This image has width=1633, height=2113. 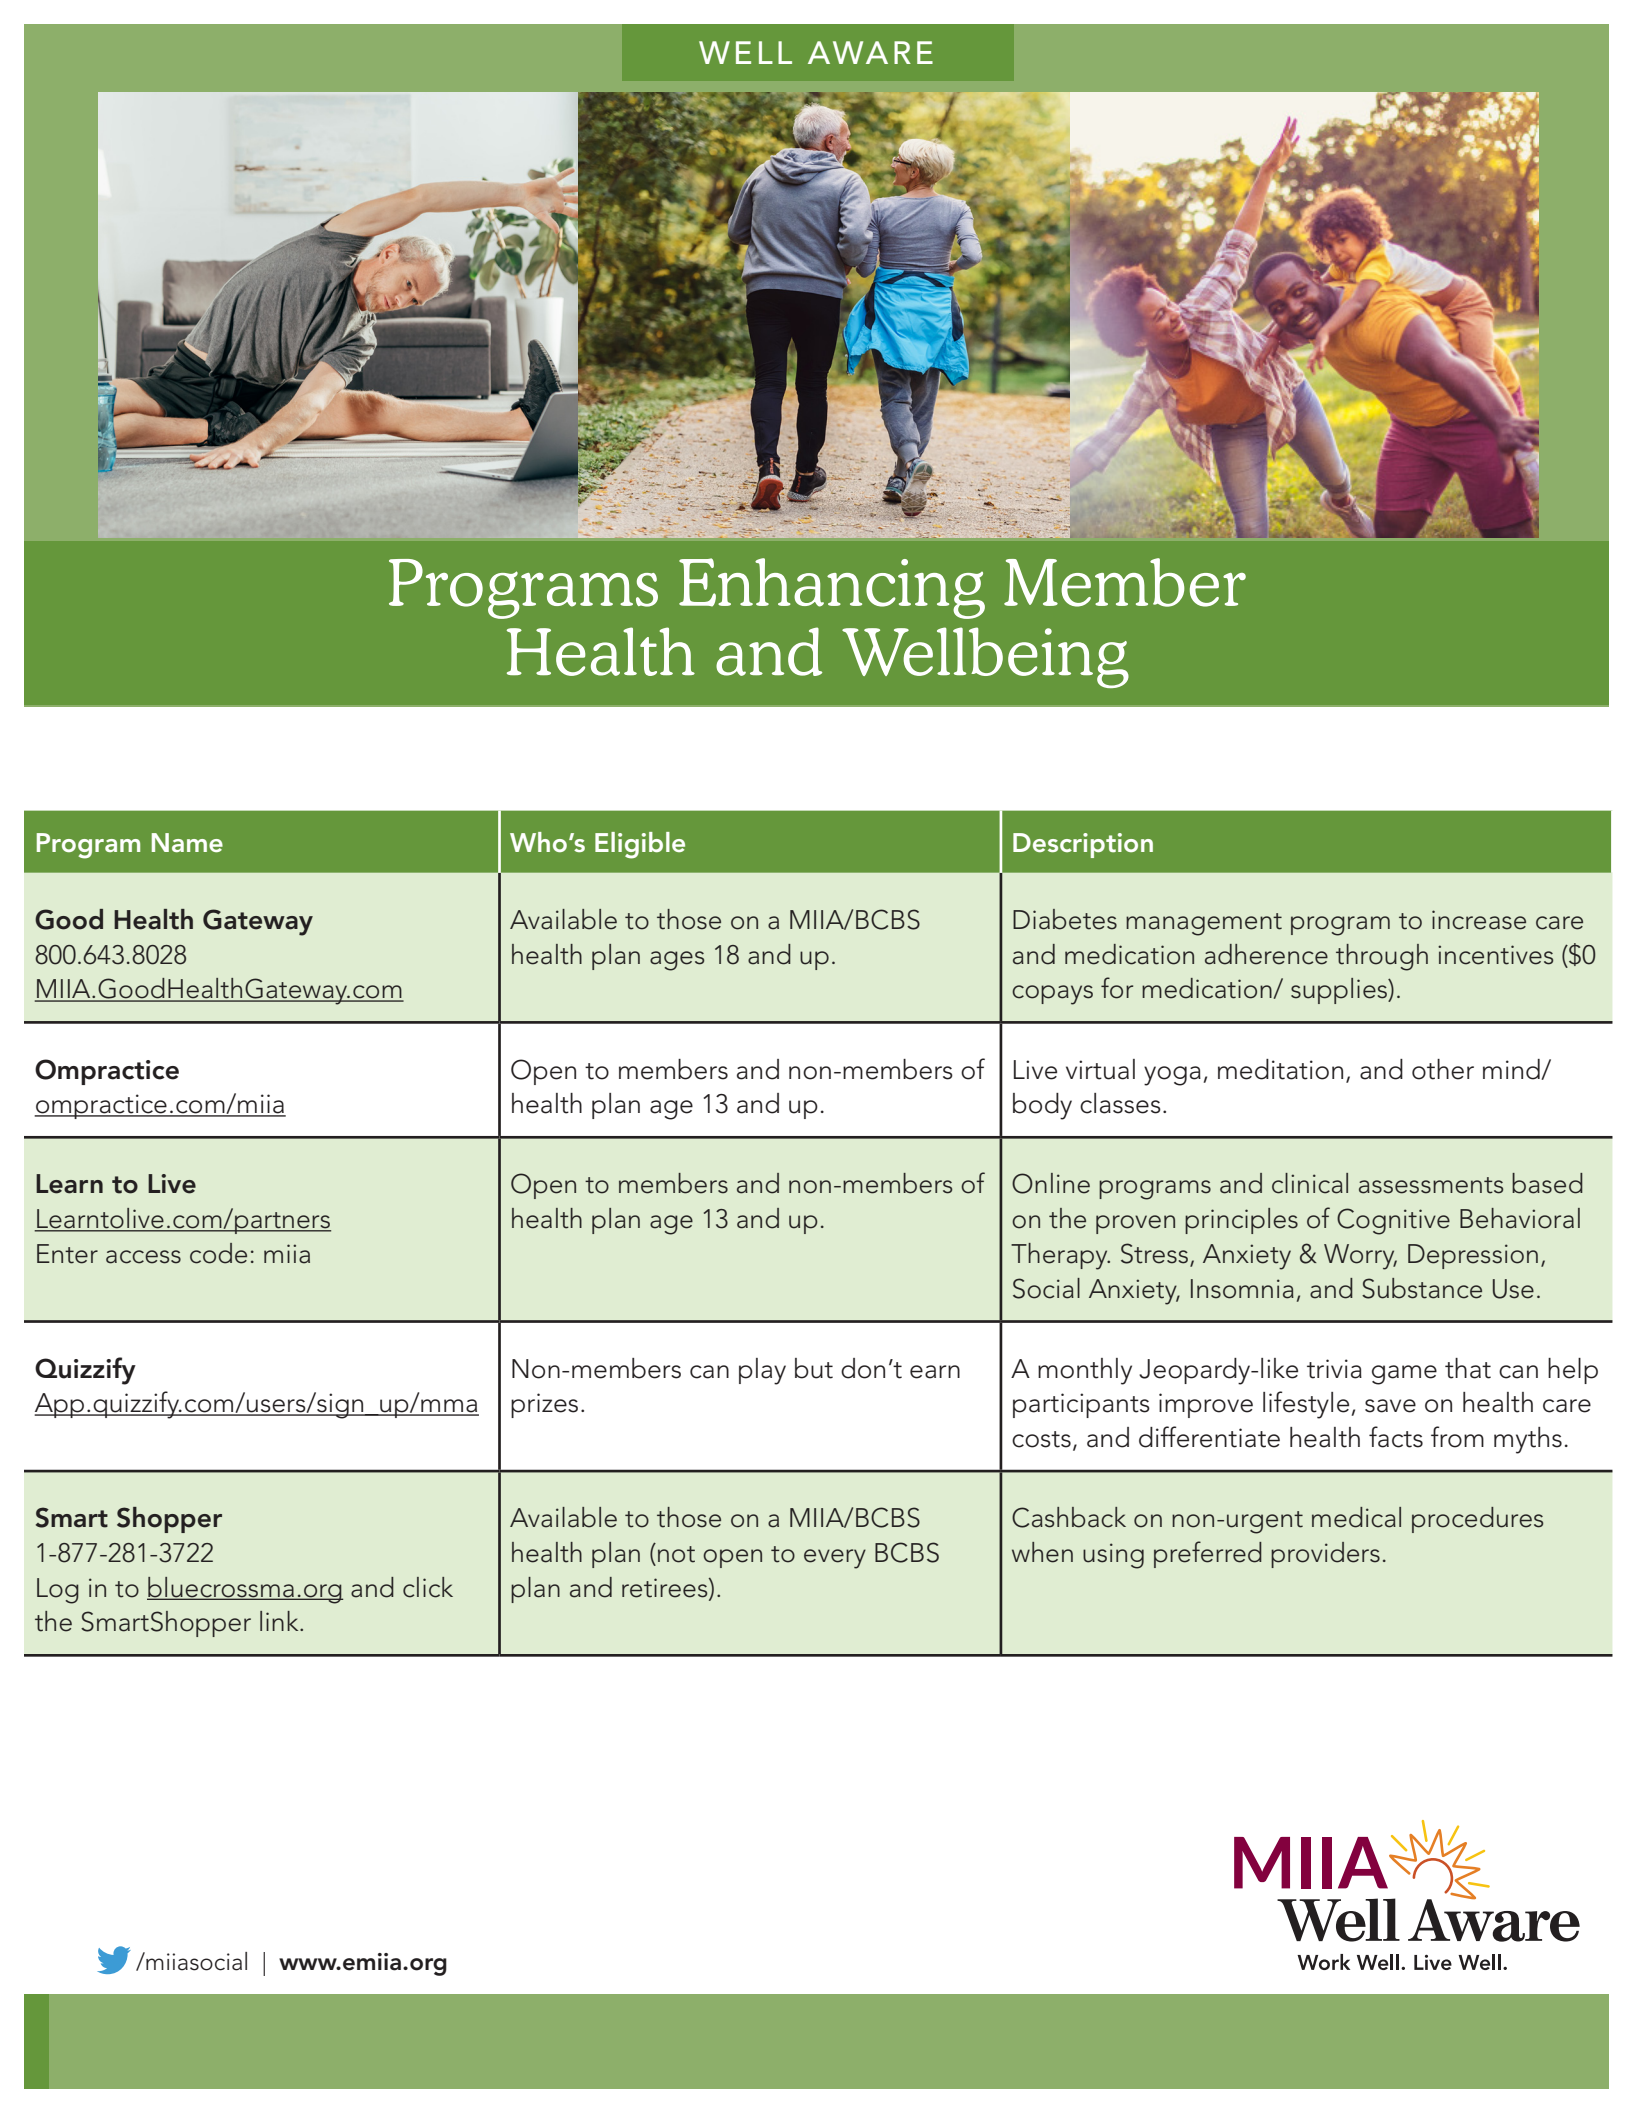 What do you see at coordinates (218, 1253) in the image?
I see `code` at bounding box center [218, 1253].
